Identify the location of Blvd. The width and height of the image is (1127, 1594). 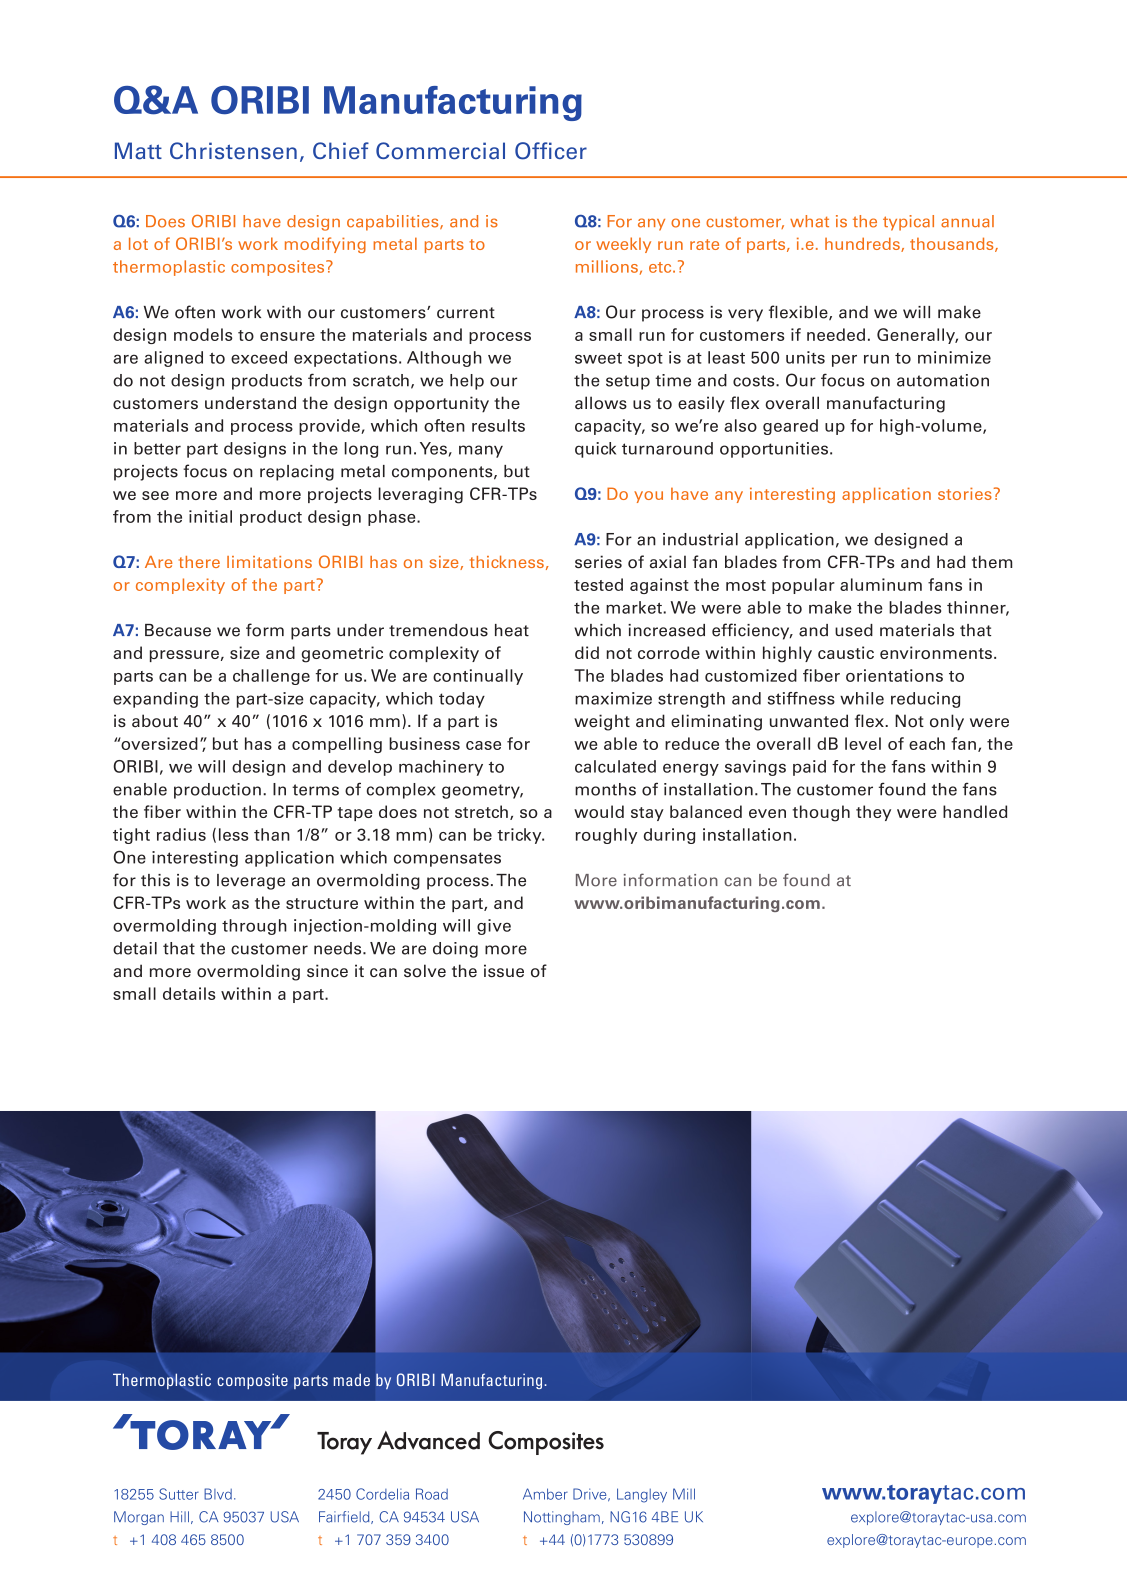
(218, 1494).
